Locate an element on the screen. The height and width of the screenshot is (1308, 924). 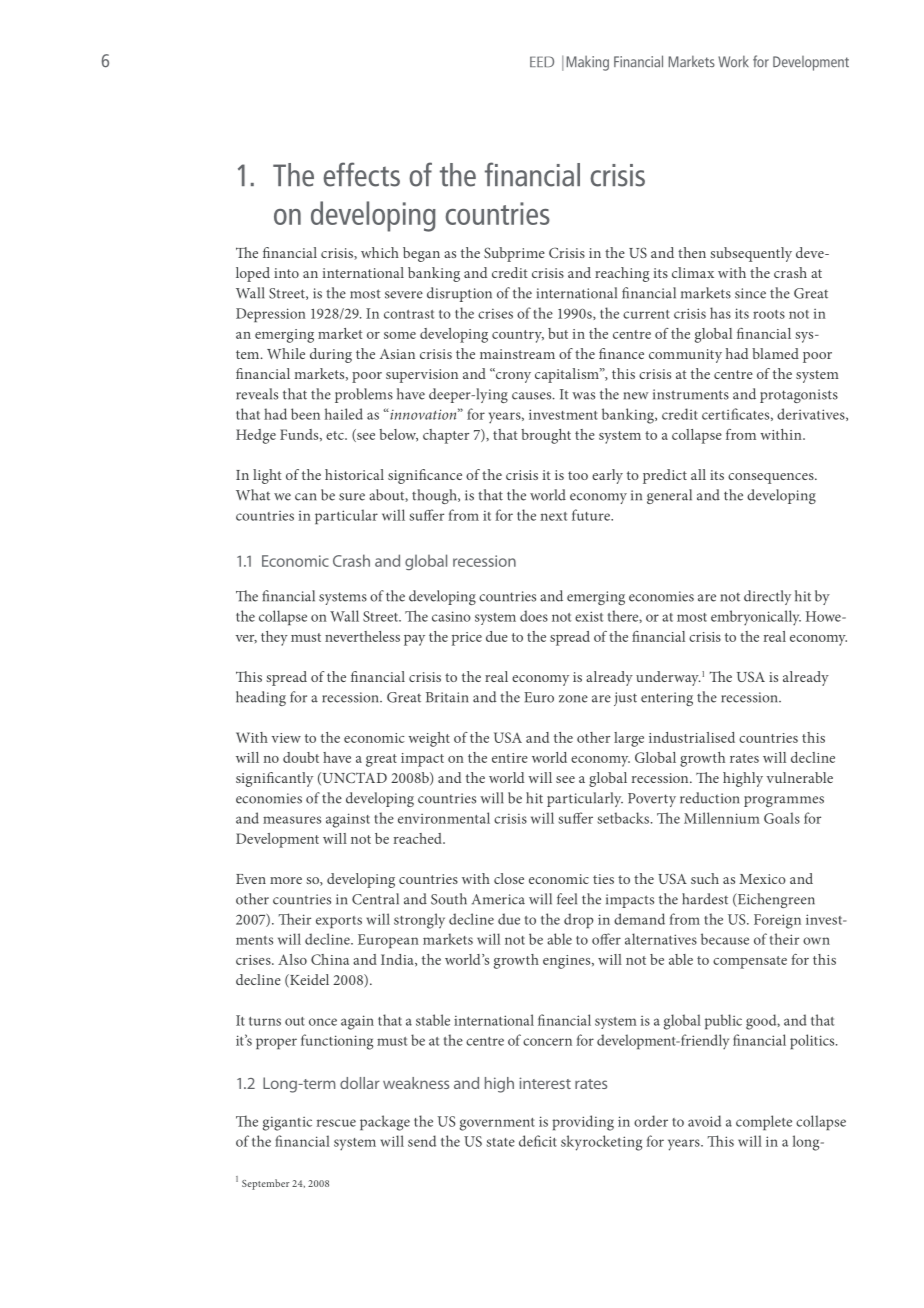
brought is located at coordinates (546, 436).
